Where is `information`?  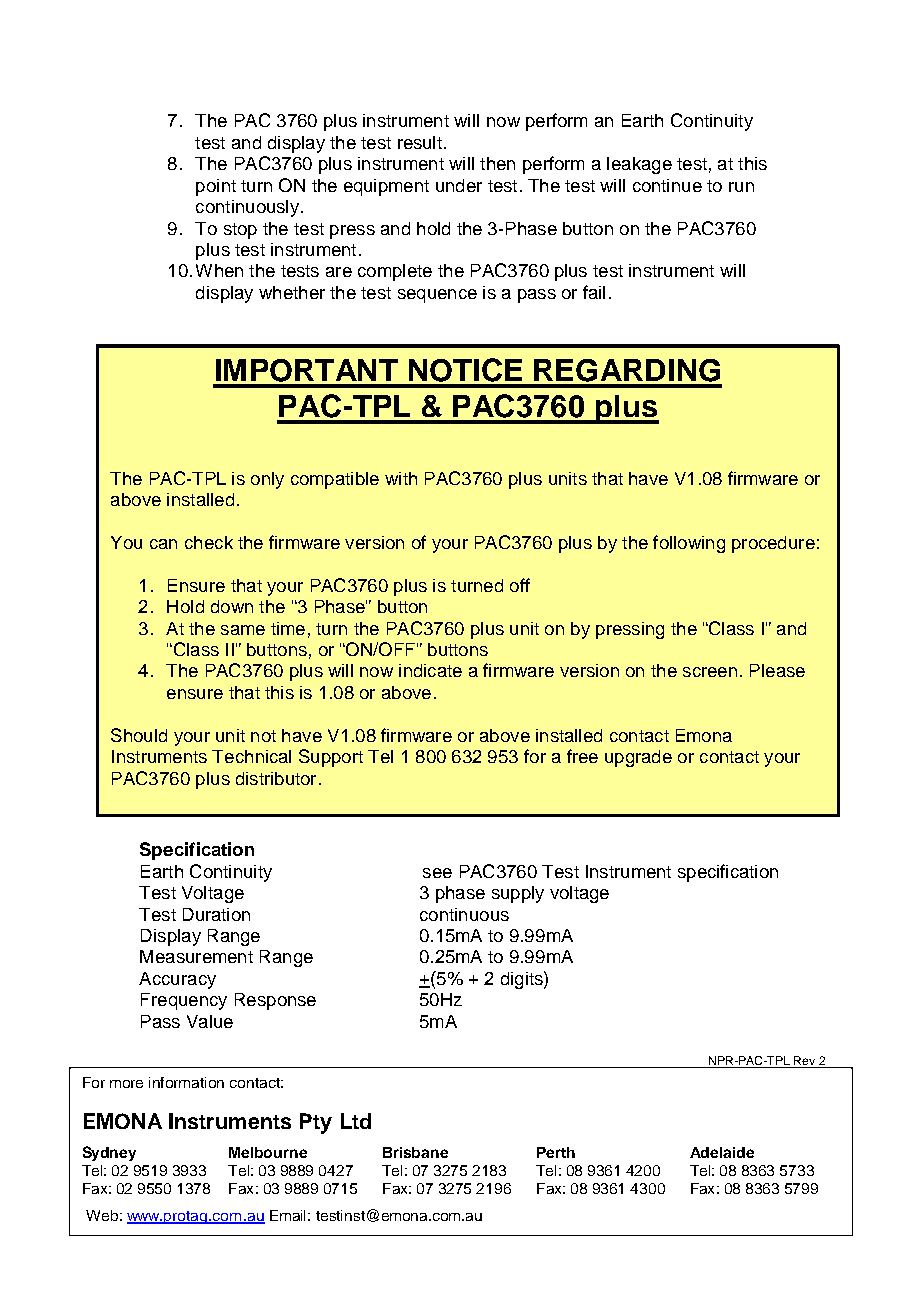
information is located at coordinates (186, 1082).
